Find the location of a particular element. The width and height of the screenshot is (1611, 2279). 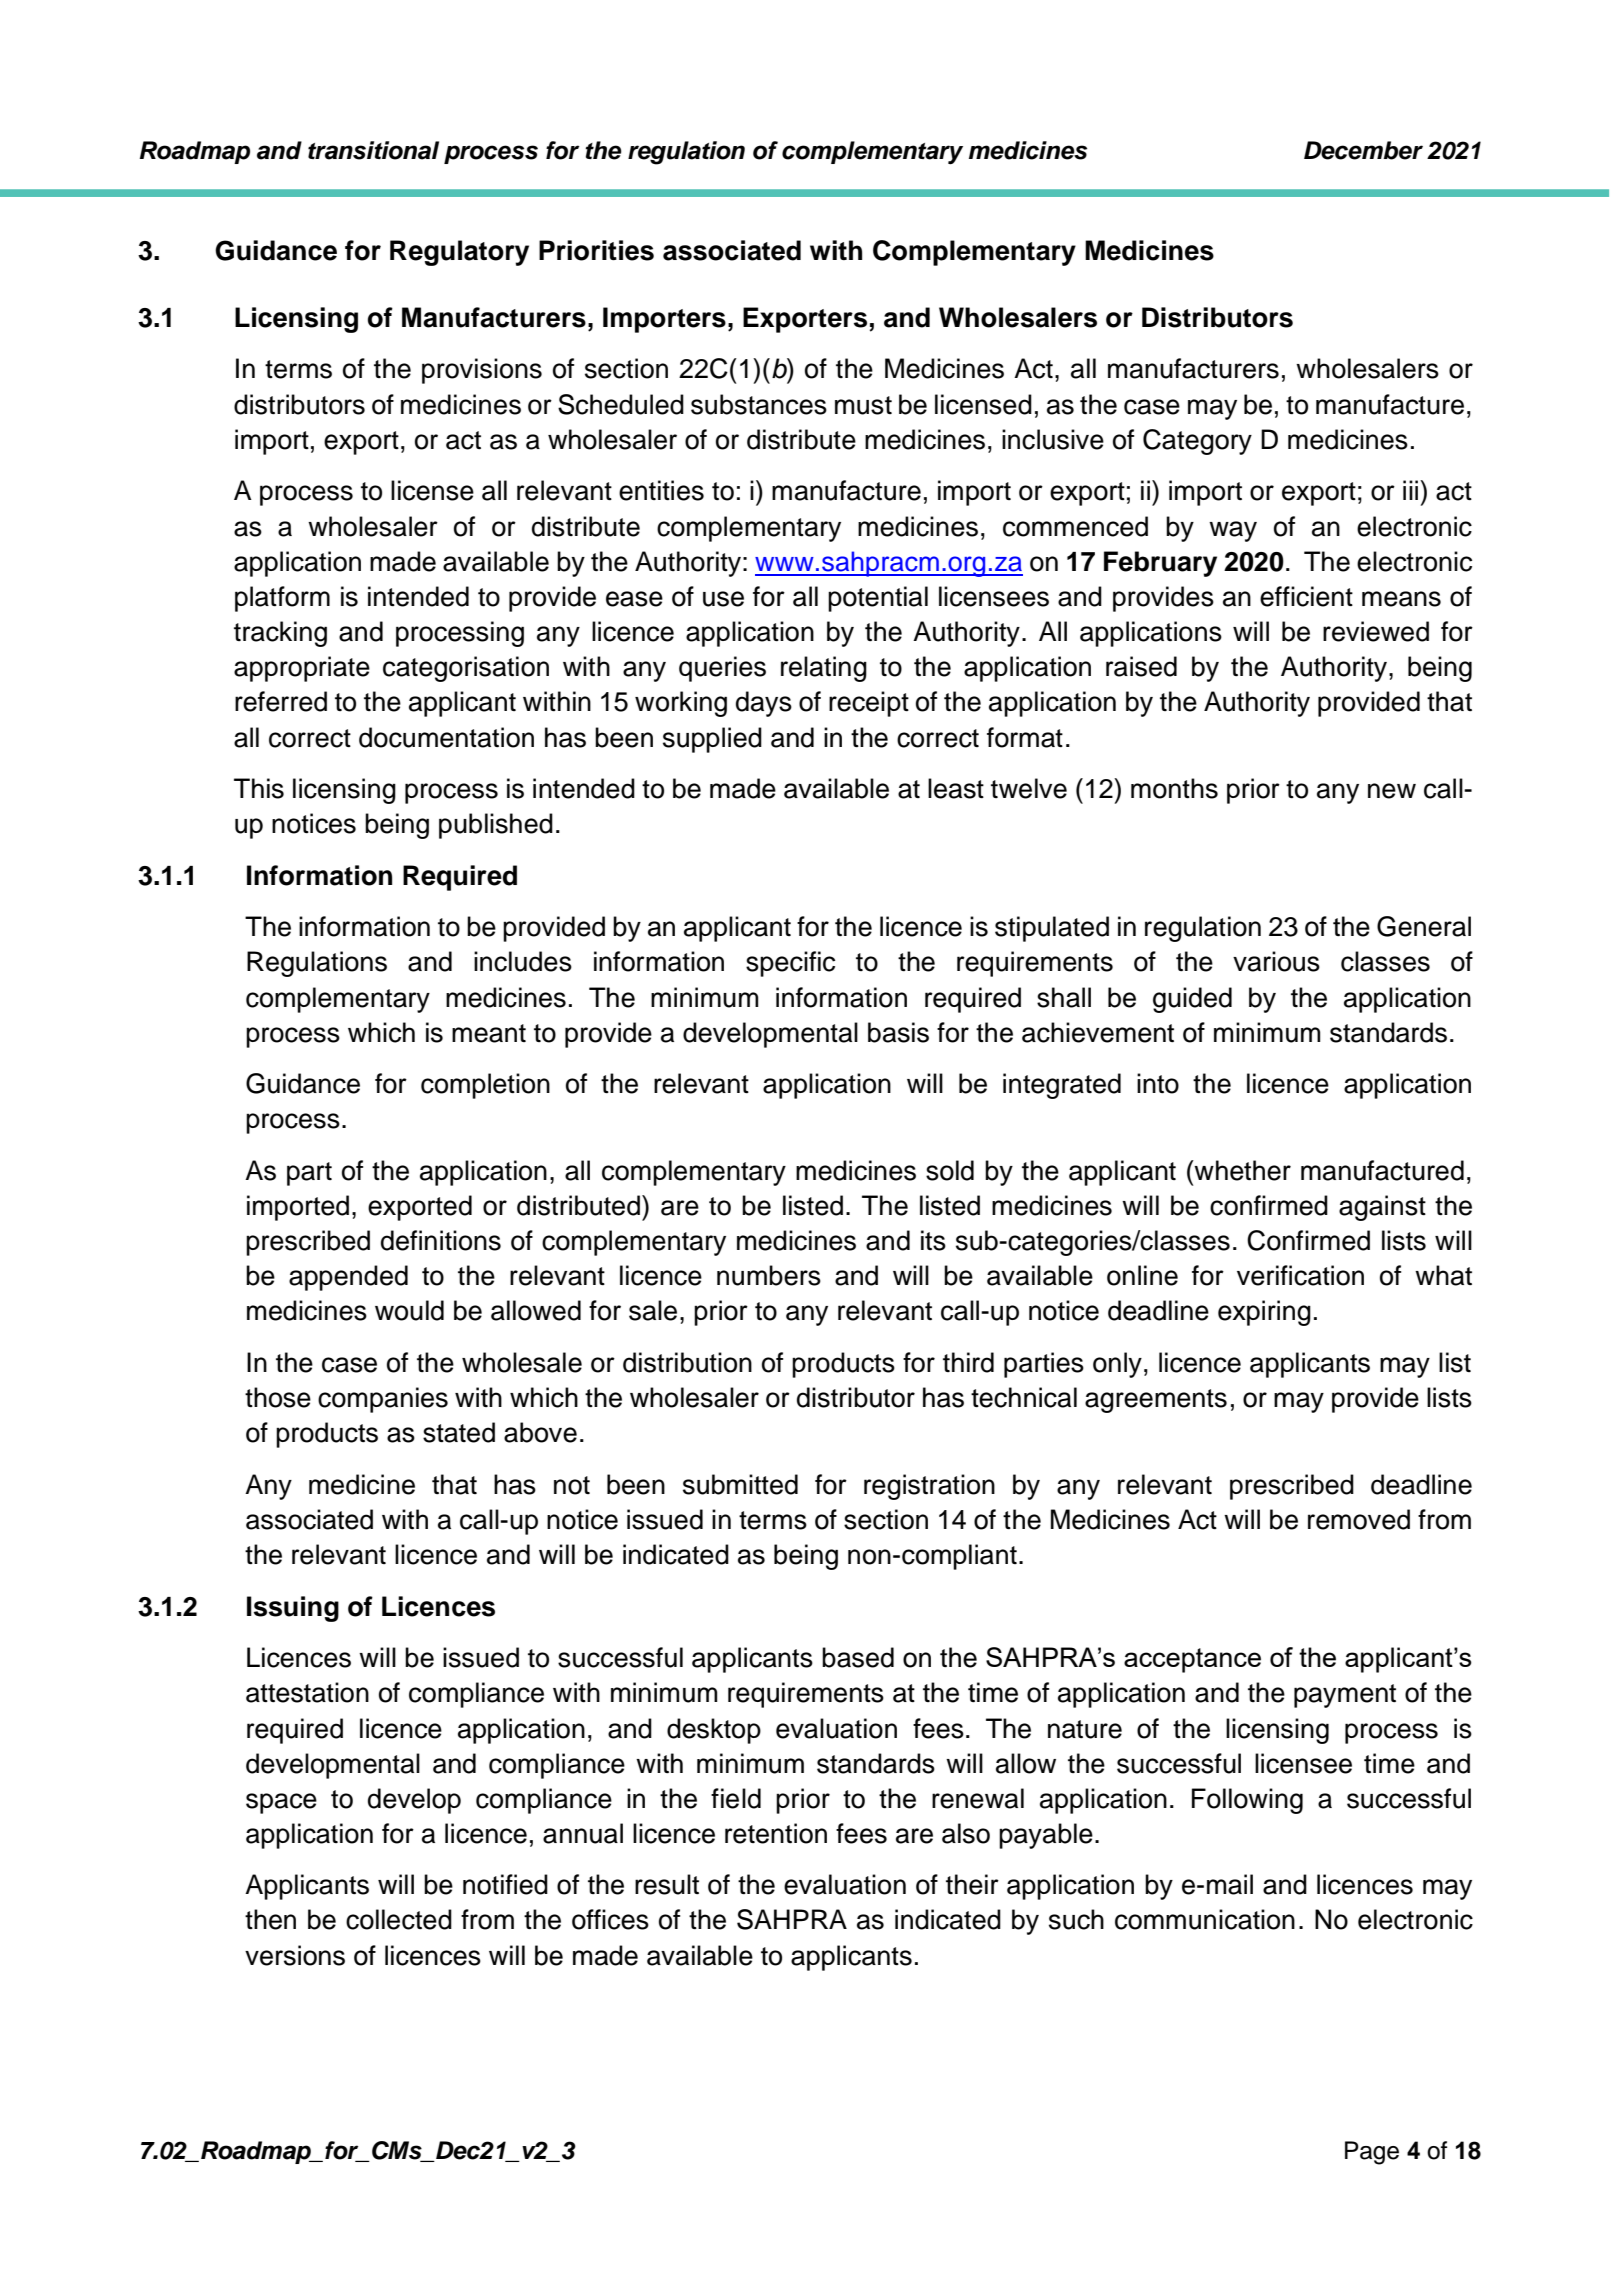

versions is located at coordinates (295, 1955).
